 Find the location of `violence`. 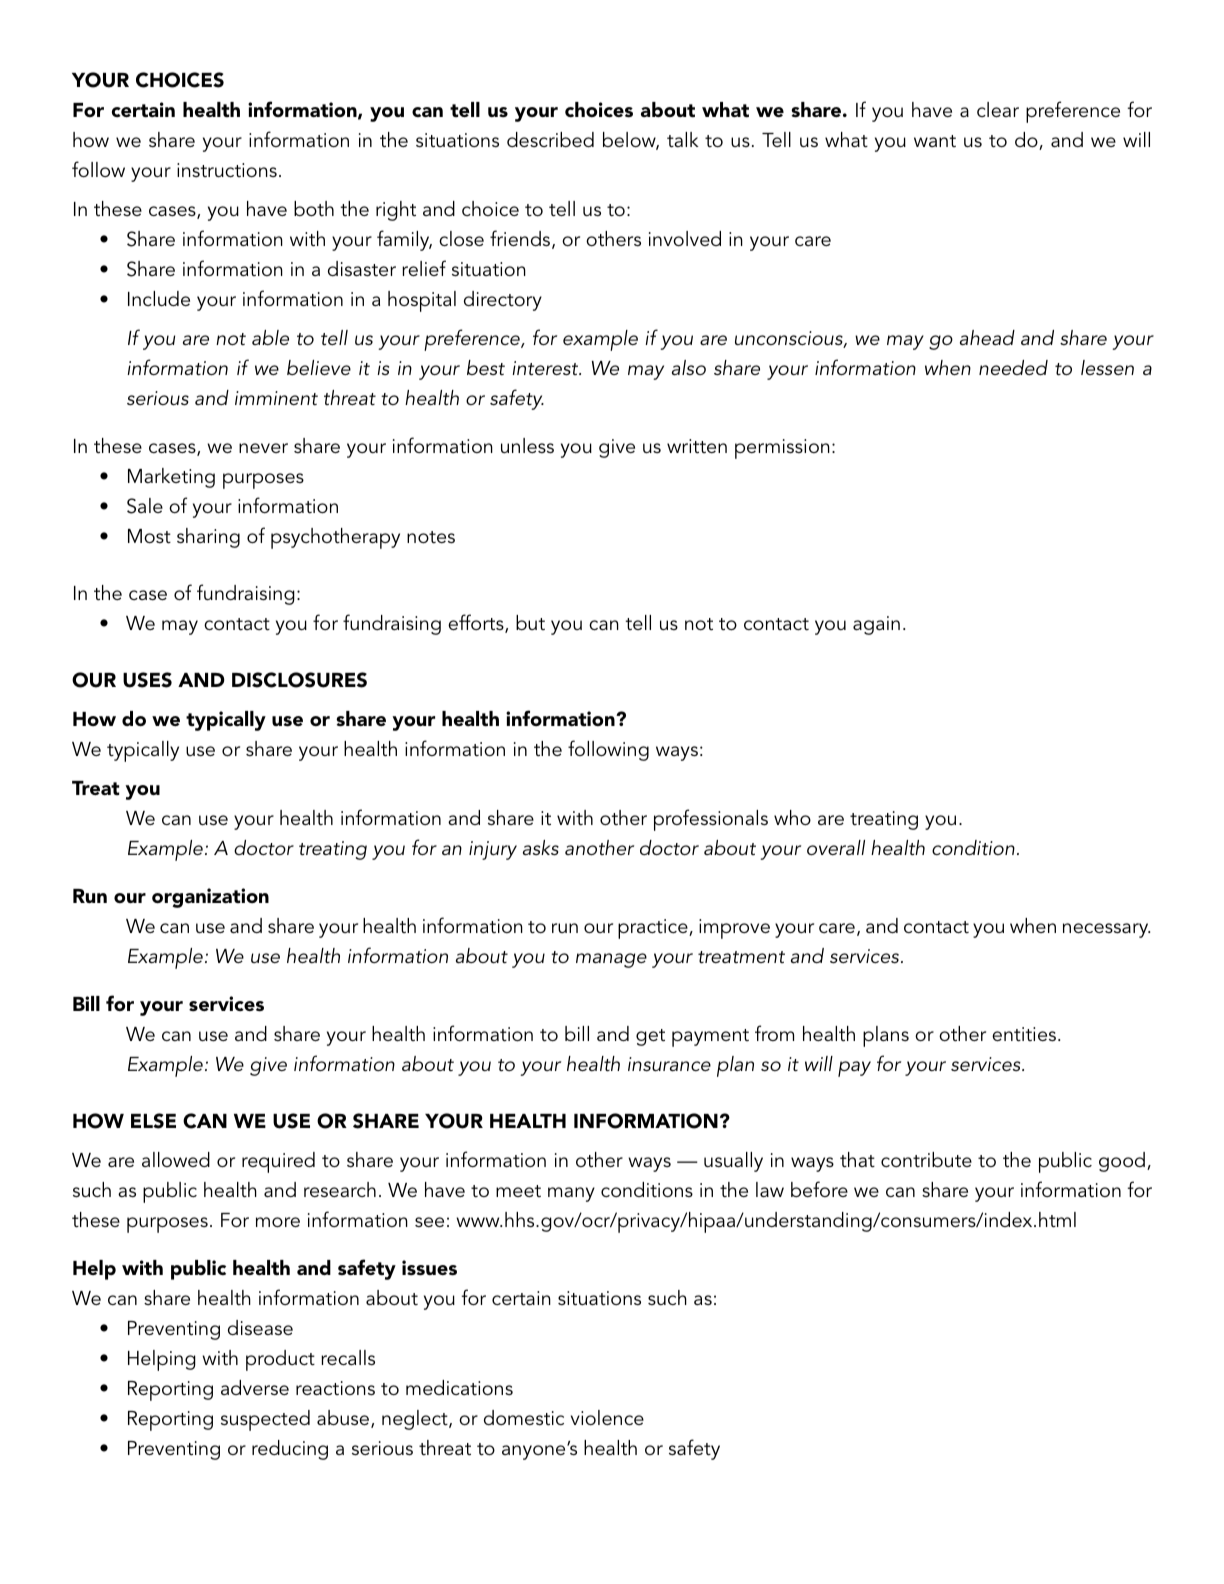

violence is located at coordinates (607, 1417).
